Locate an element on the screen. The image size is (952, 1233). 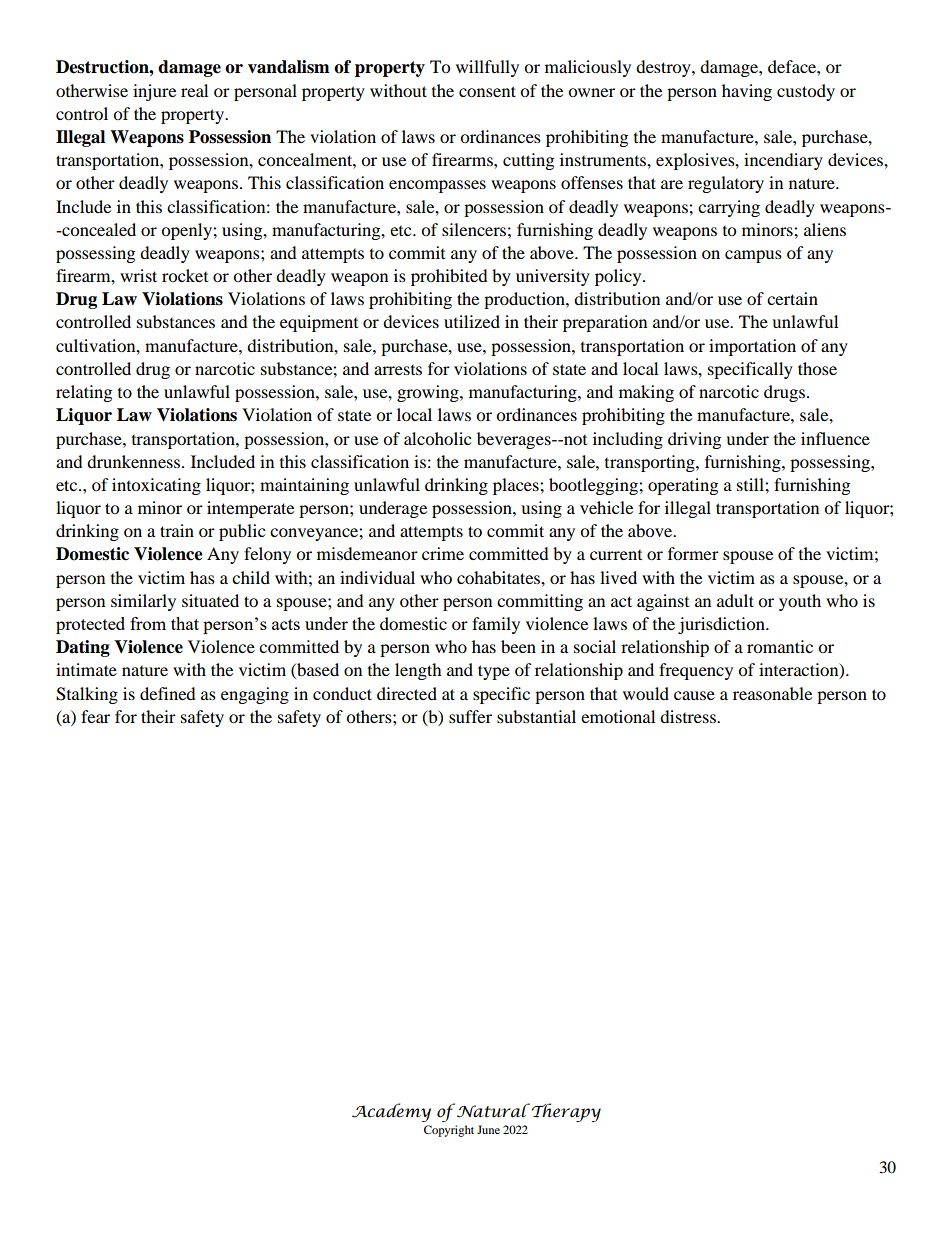
injure is located at coordinates (154, 92).
